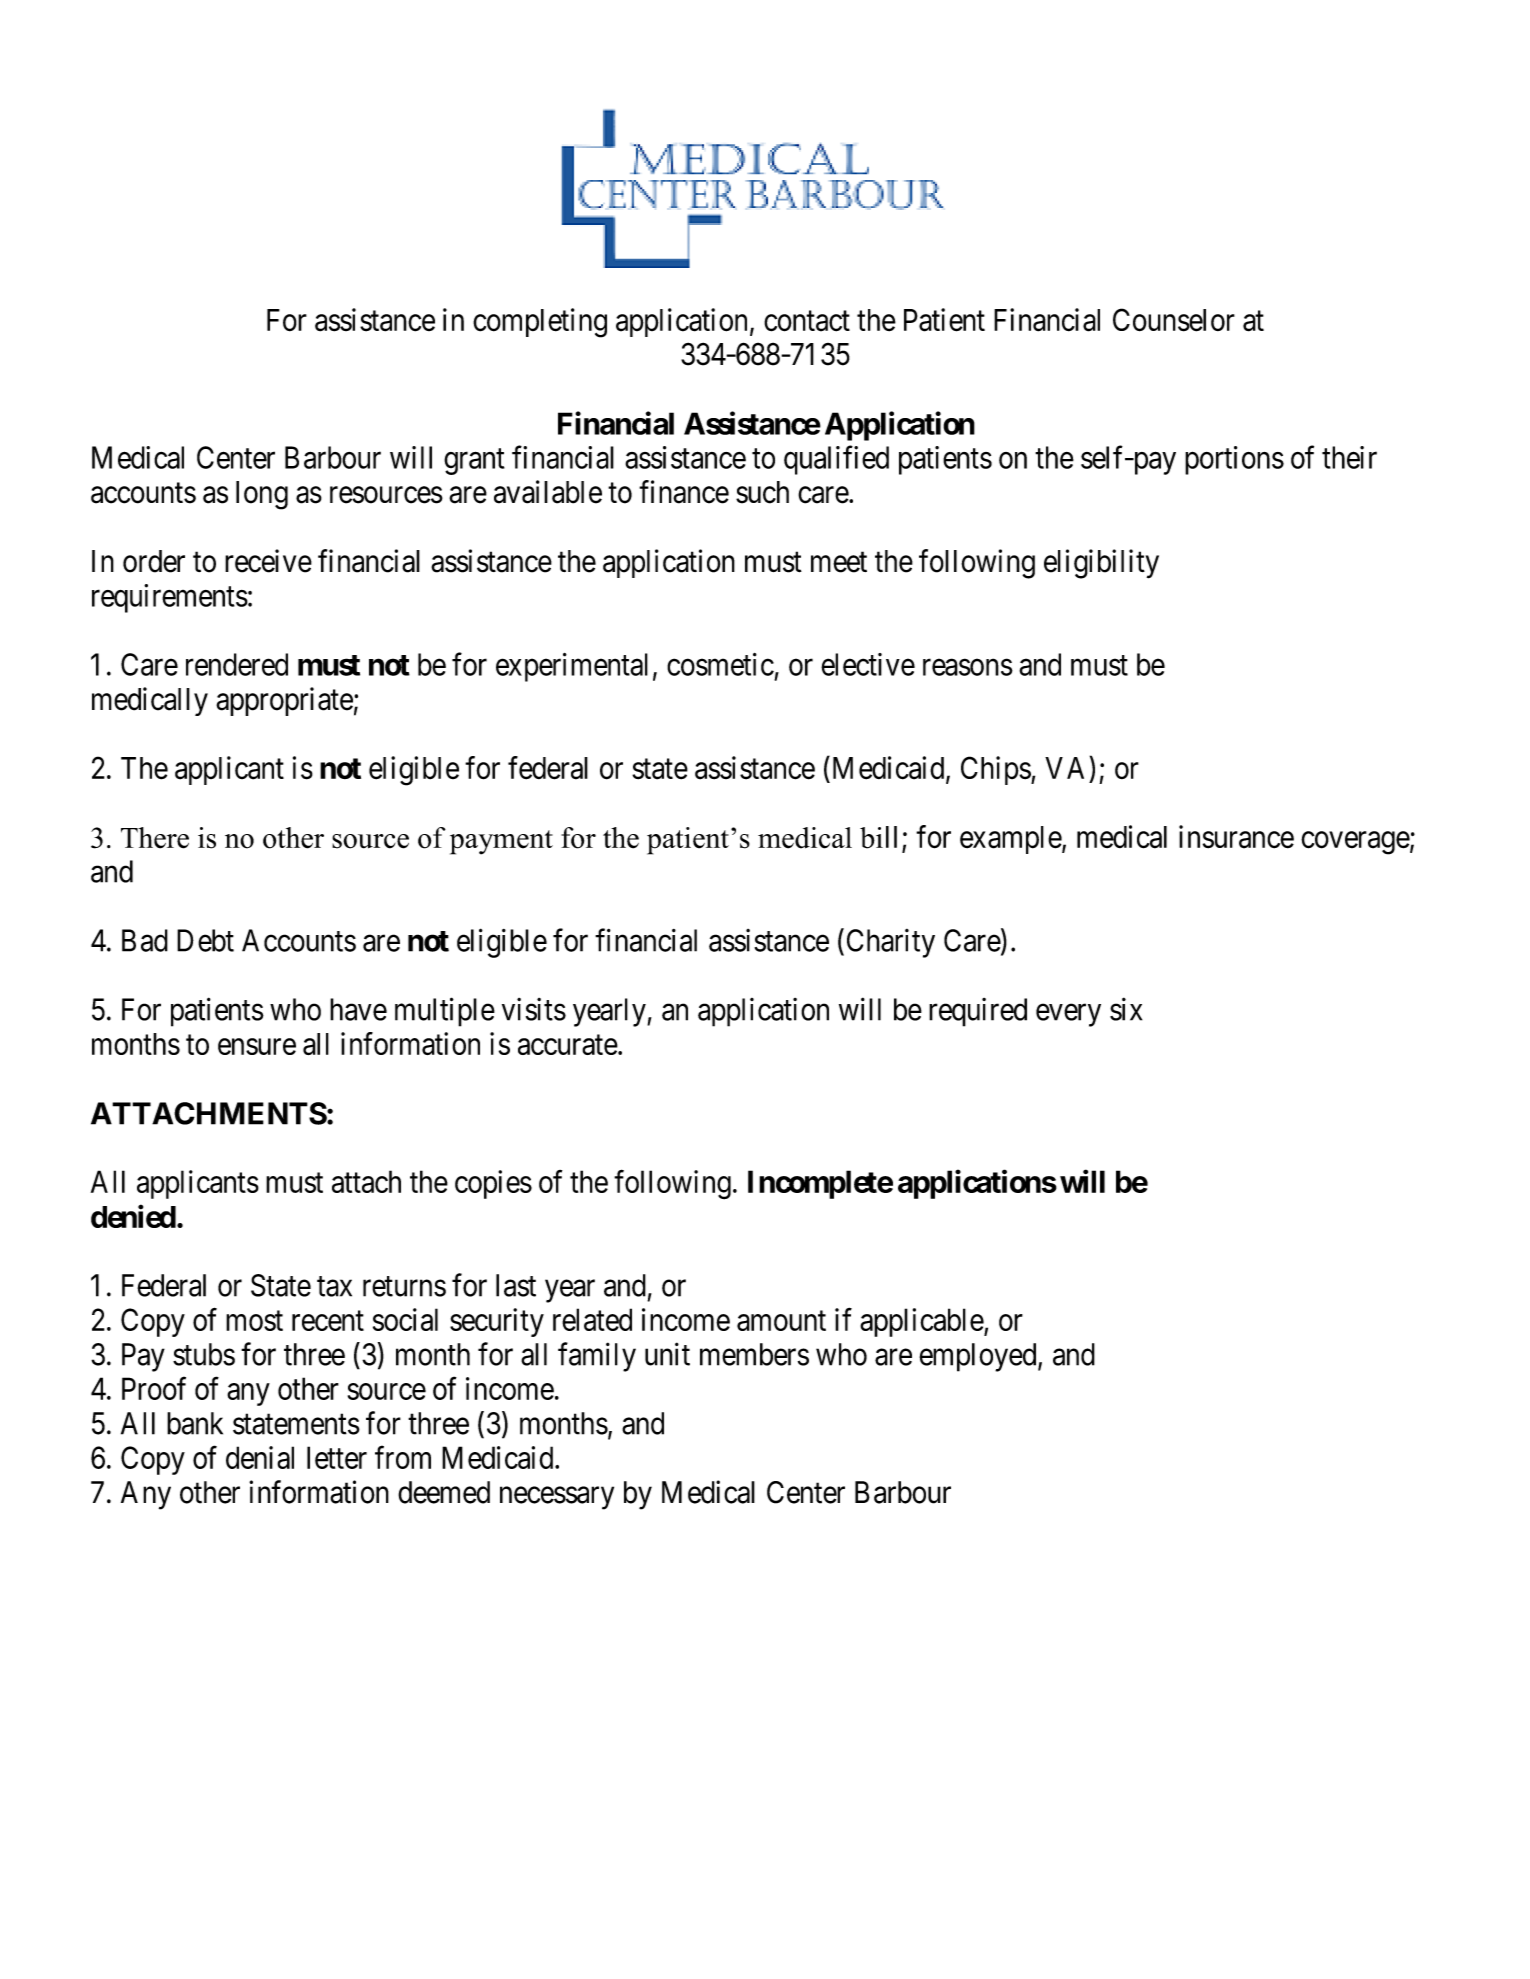 The width and height of the screenshot is (1530, 1979). Describe the element at coordinates (807, 321) in the screenshot. I see `contact` at that location.
